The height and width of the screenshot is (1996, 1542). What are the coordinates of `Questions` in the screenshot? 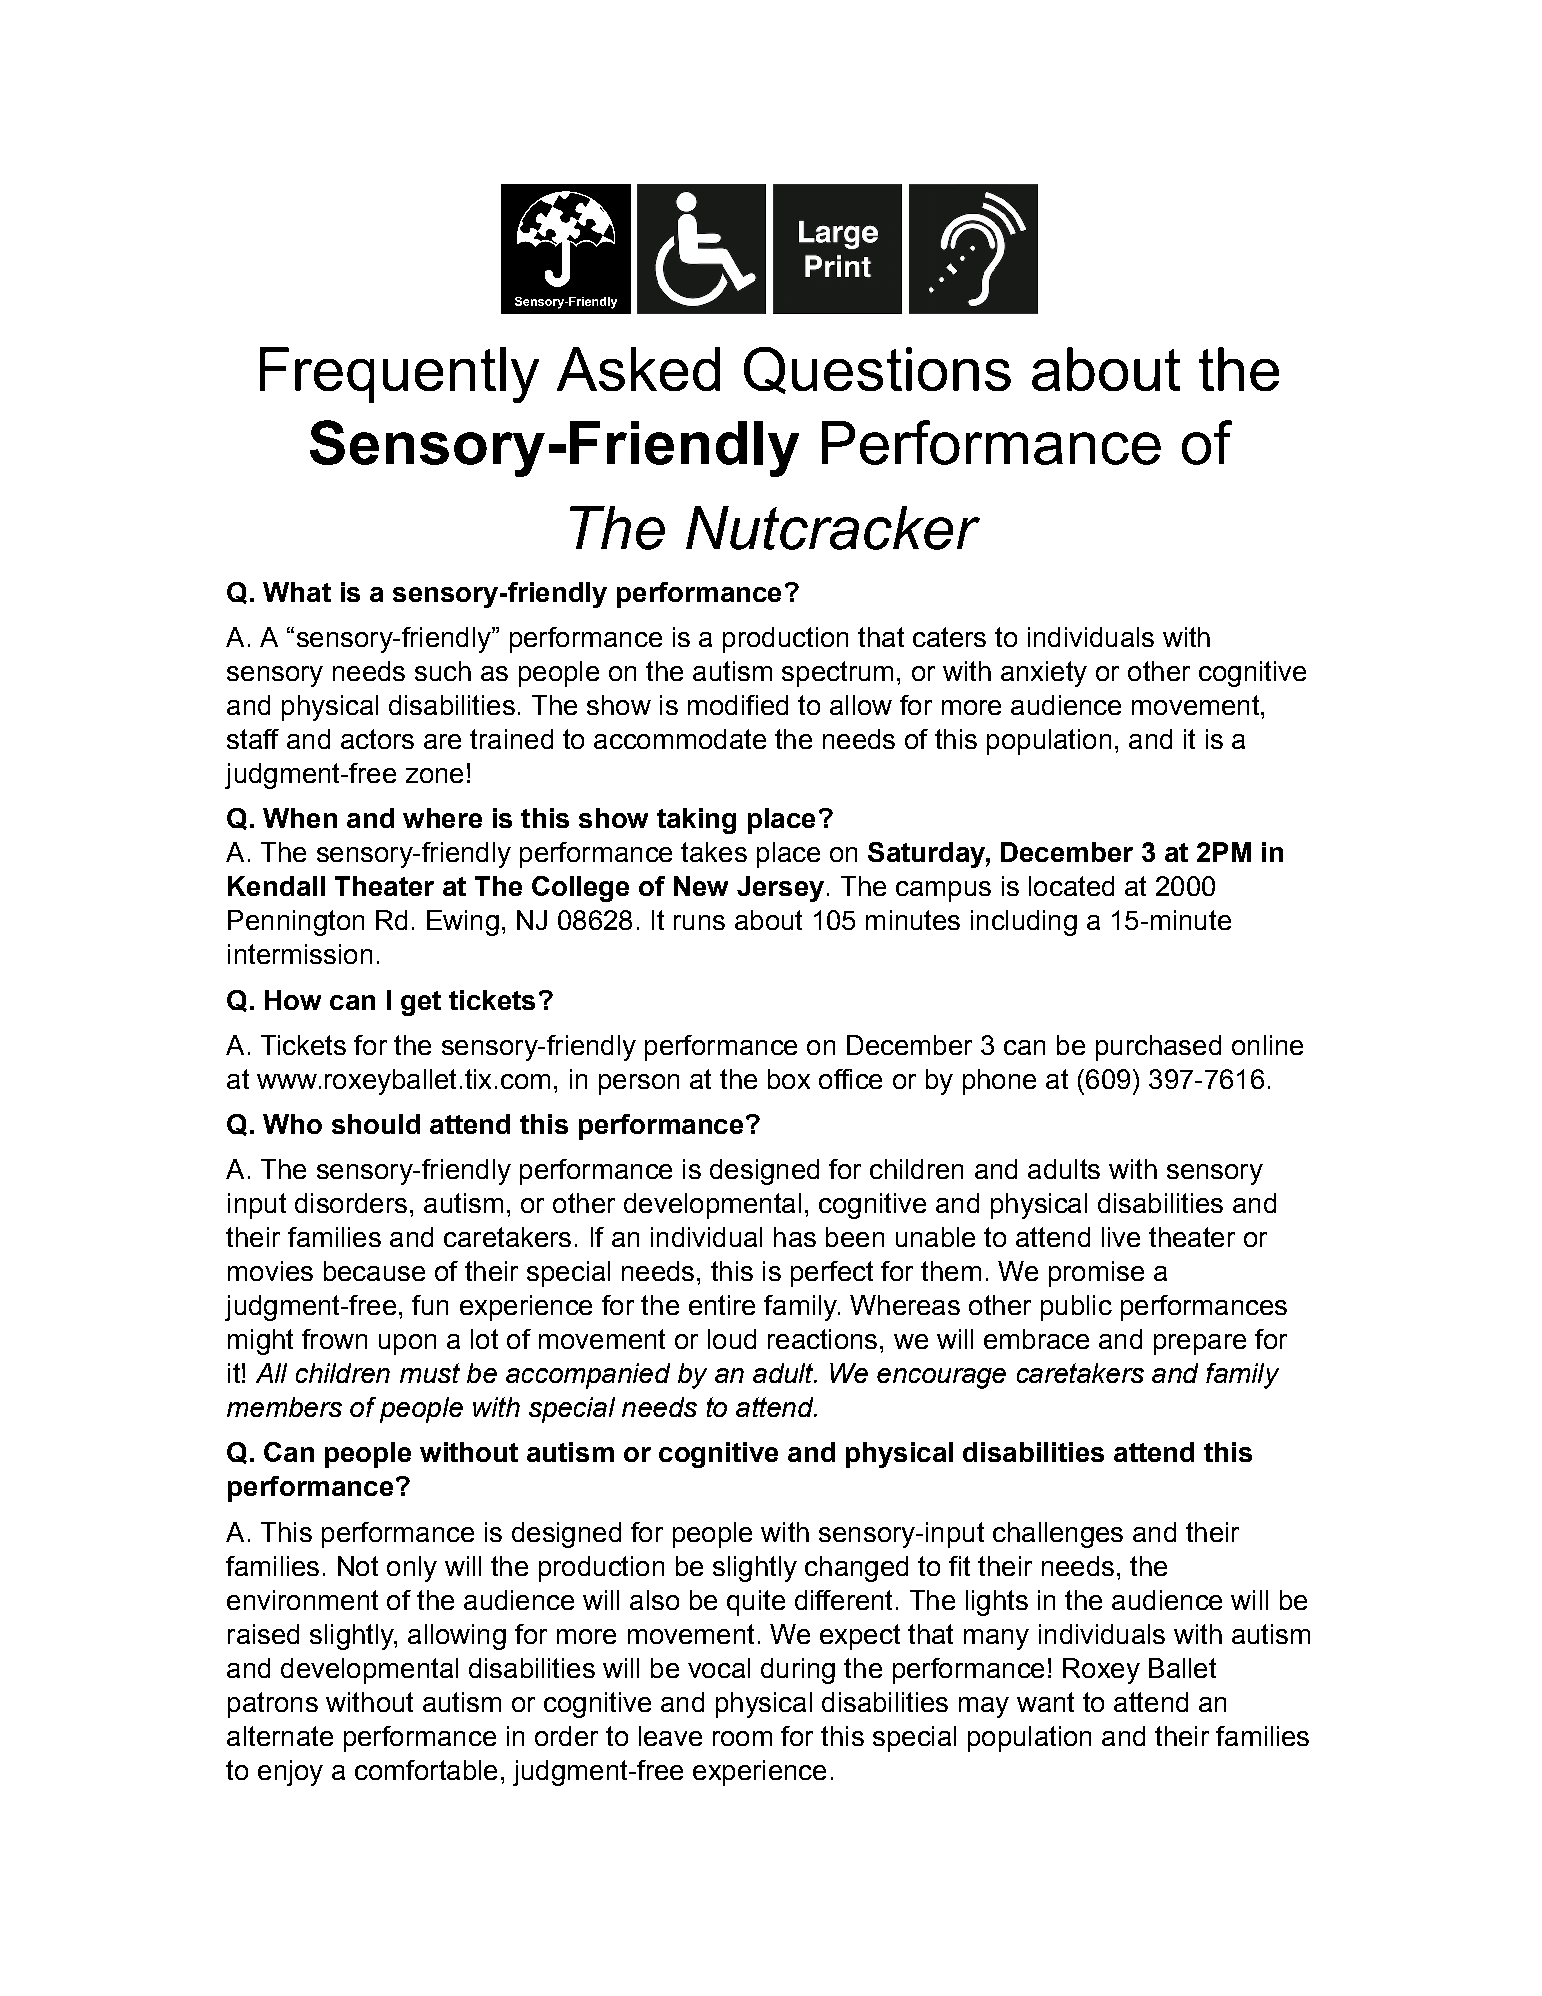 It's located at (877, 370).
